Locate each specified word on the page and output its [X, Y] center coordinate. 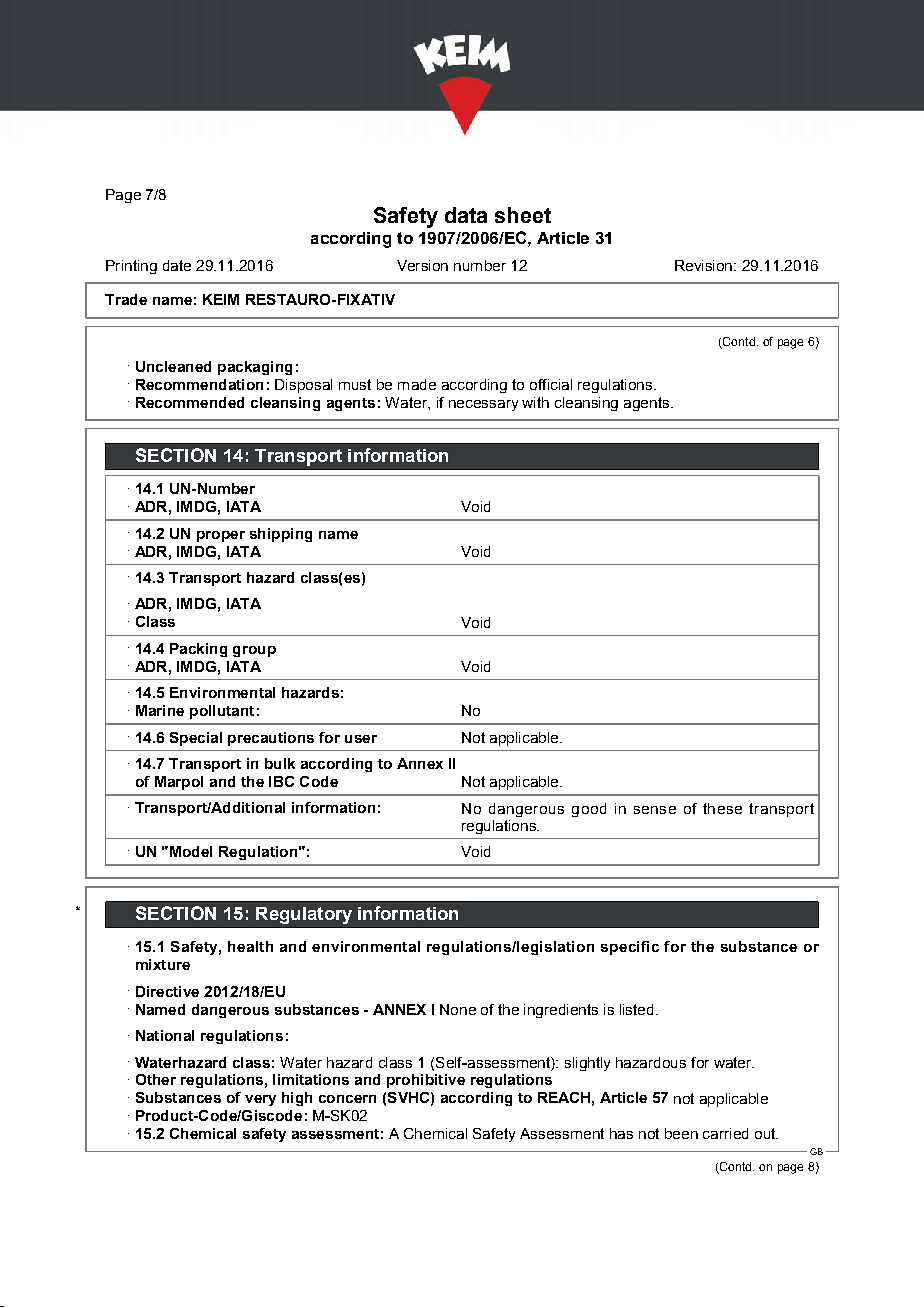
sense [655, 810]
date [177, 265]
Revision [703, 265]
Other [156, 1079]
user [361, 739]
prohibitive [426, 1081]
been [681, 1133]
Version [422, 265]
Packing [198, 650]
